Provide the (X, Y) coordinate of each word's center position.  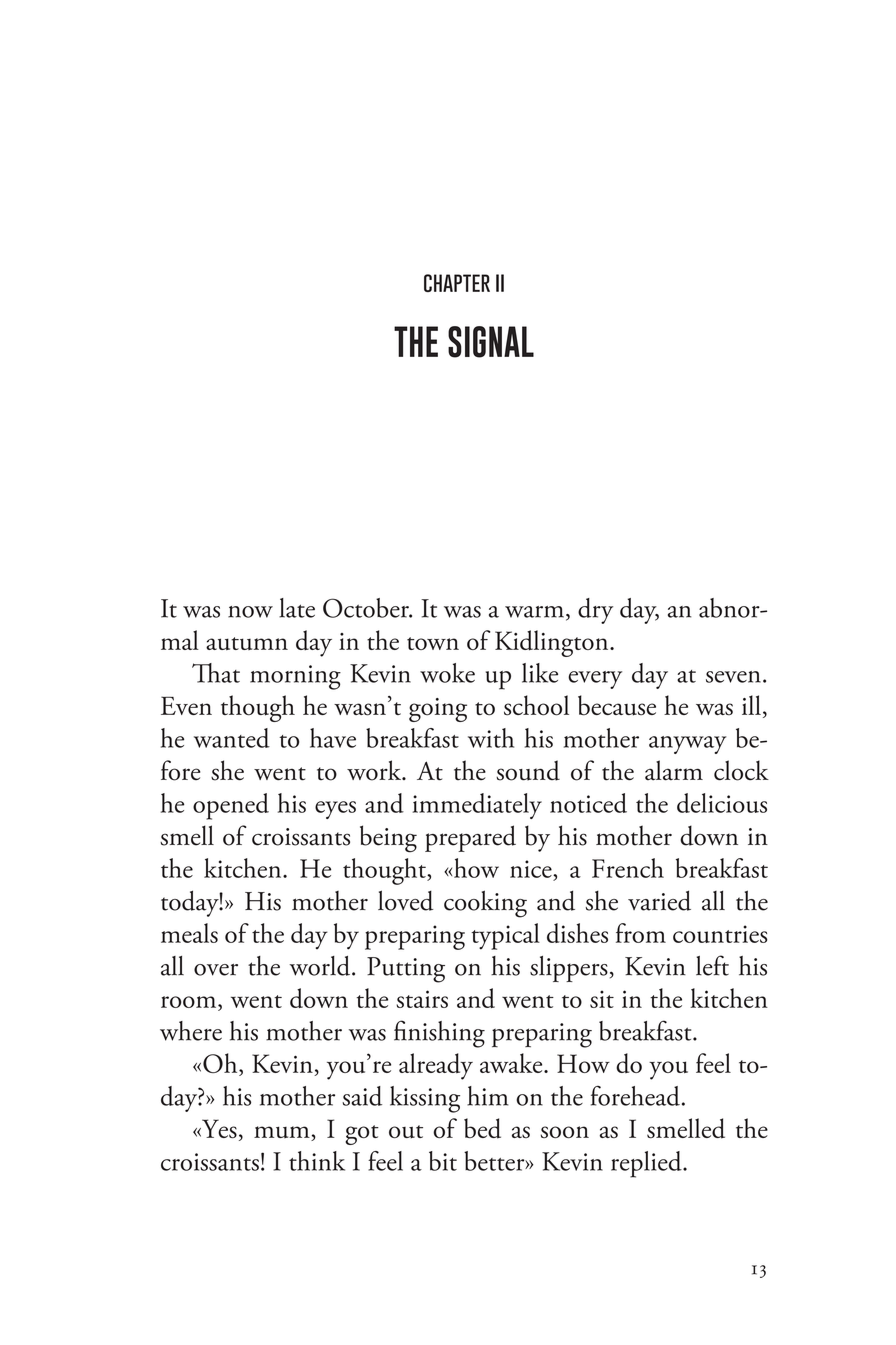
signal (491, 342)
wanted (232, 738)
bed (482, 1128)
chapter (457, 283)
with (491, 738)
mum (283, 1133)
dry (595, 611)
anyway (688, 745)
